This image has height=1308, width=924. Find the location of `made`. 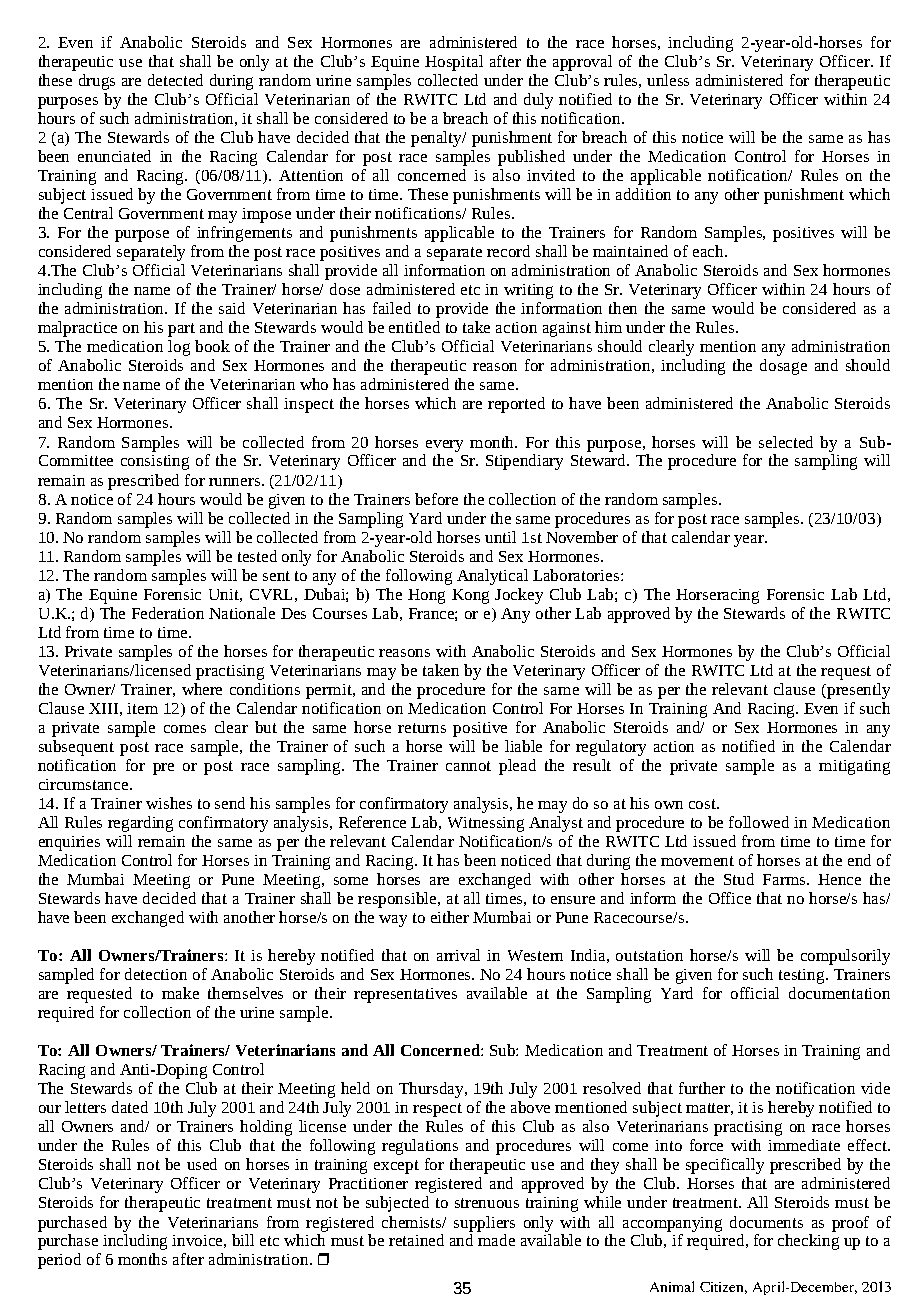

made is located at coordinates (496, 1240).
